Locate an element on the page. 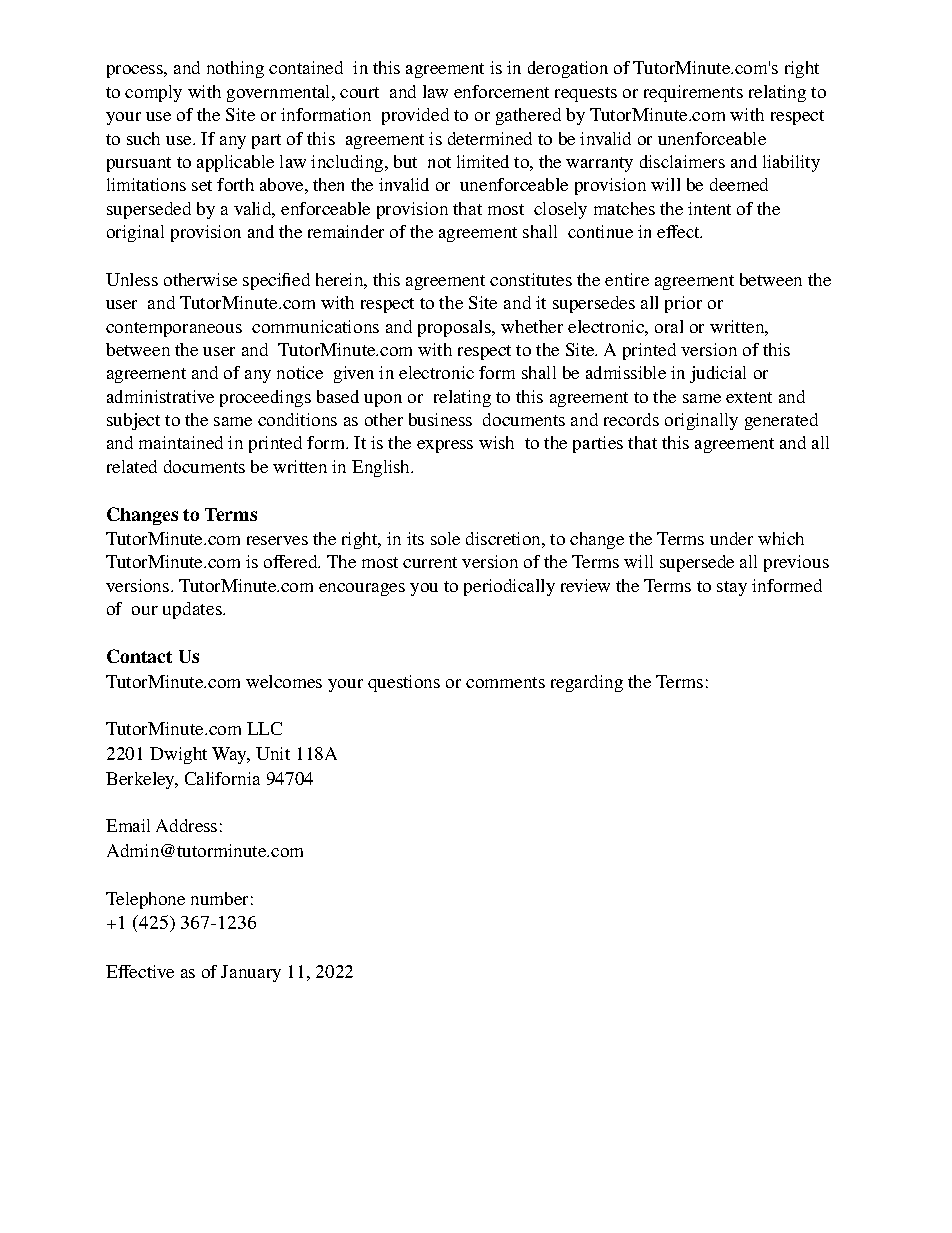 This page has height=1233, width=952. regarding is located at coordinates (587, 683).
